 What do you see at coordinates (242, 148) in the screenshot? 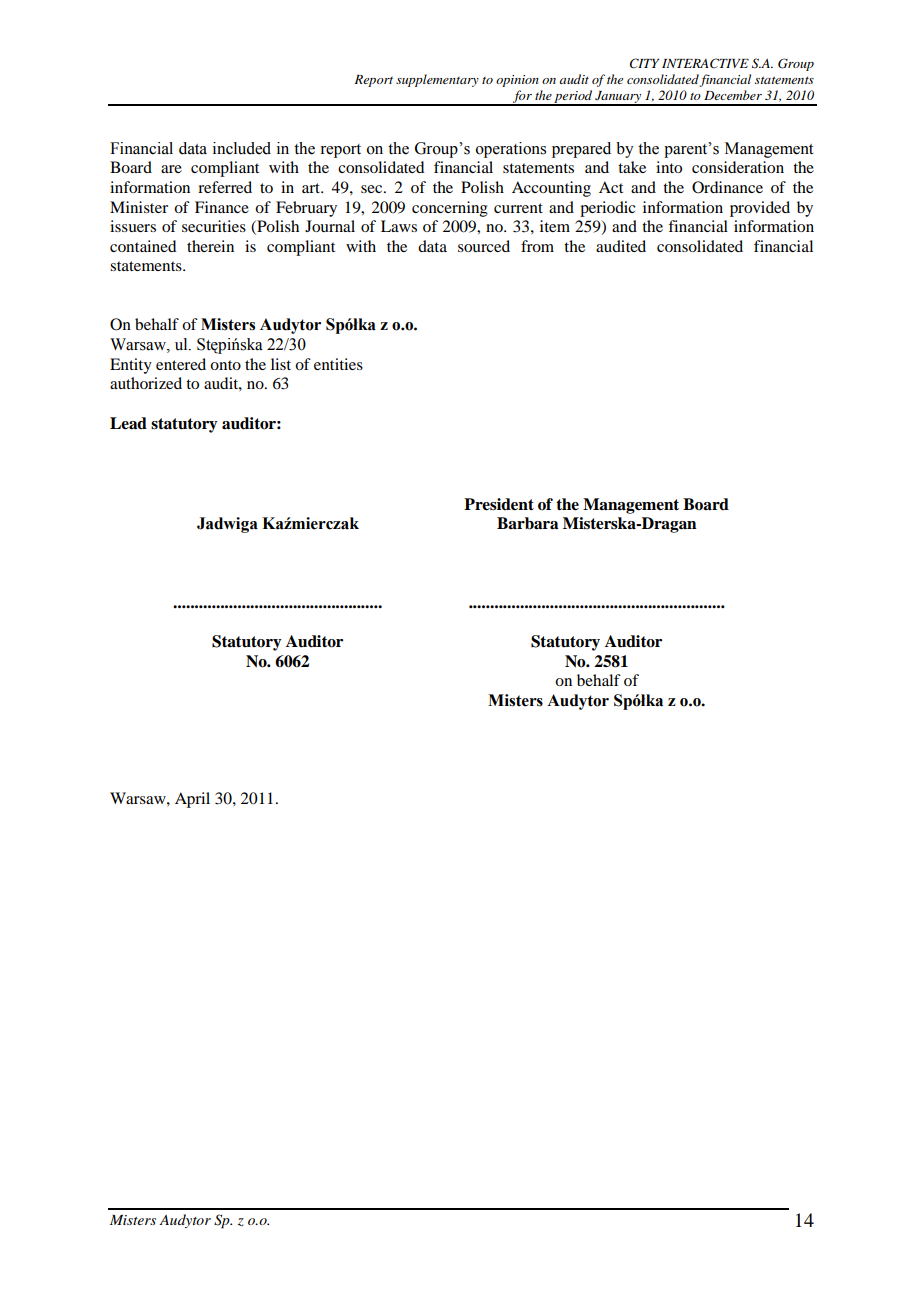
I see `included` at bounding box center [242, 148].
